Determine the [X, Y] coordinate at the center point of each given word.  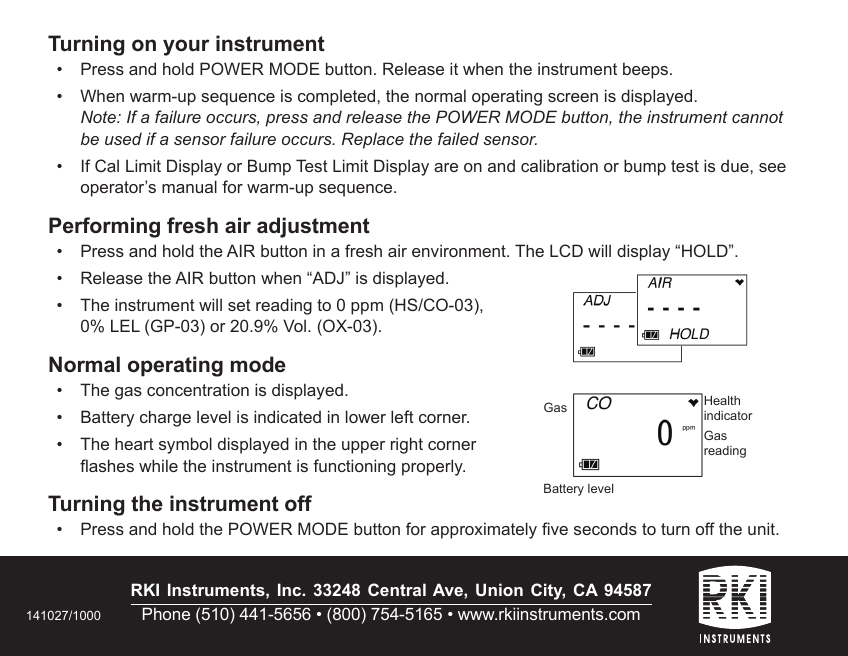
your [186, 47]
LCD [566, 250]
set [239, 305]
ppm [367, 308]
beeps [647, 70]
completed [338, 97]
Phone [166, 613]
